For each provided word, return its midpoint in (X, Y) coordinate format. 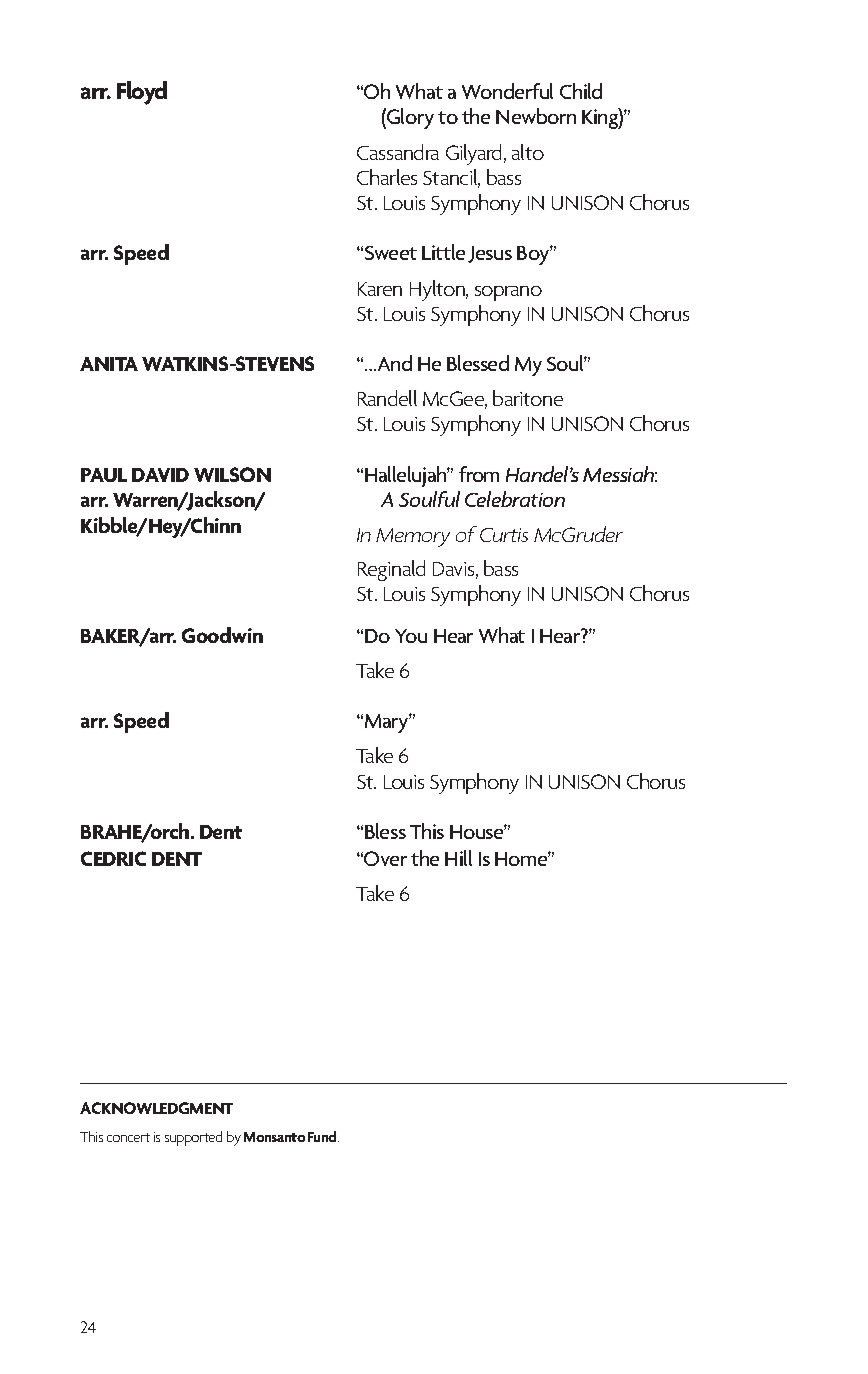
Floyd (142, 93)
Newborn (536, 116)
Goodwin (222, 635)
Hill (458, 858)
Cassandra (398, 152)
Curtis (504, 535)
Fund (323, 1136)
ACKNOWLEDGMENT (156, 1108)
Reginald (391, 570)
